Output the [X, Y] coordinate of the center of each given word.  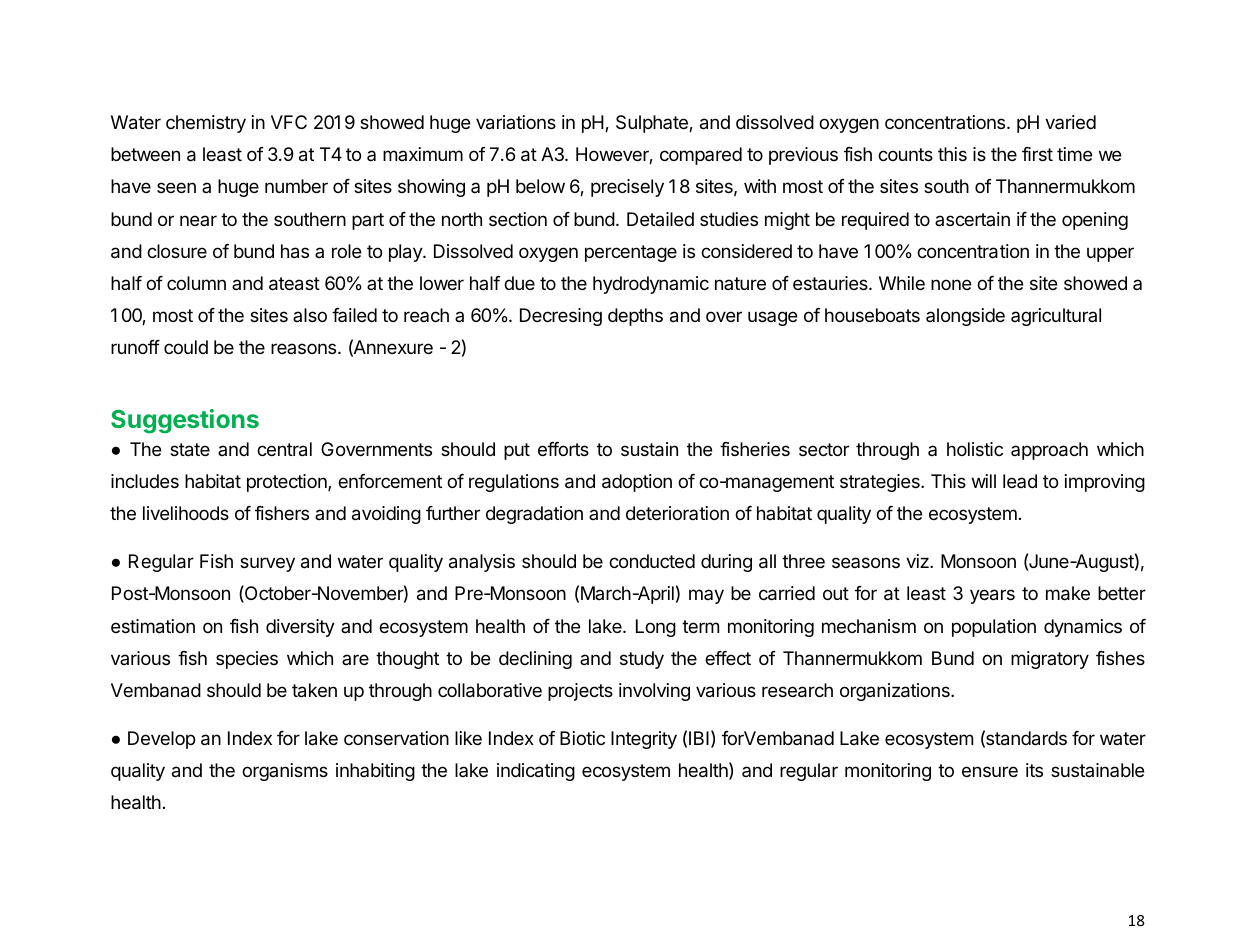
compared [701, 156]
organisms [285, 772]
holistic [975, 449]
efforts [563, 449]
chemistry [206, 124]
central [284, 449]
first [1037, 154]
